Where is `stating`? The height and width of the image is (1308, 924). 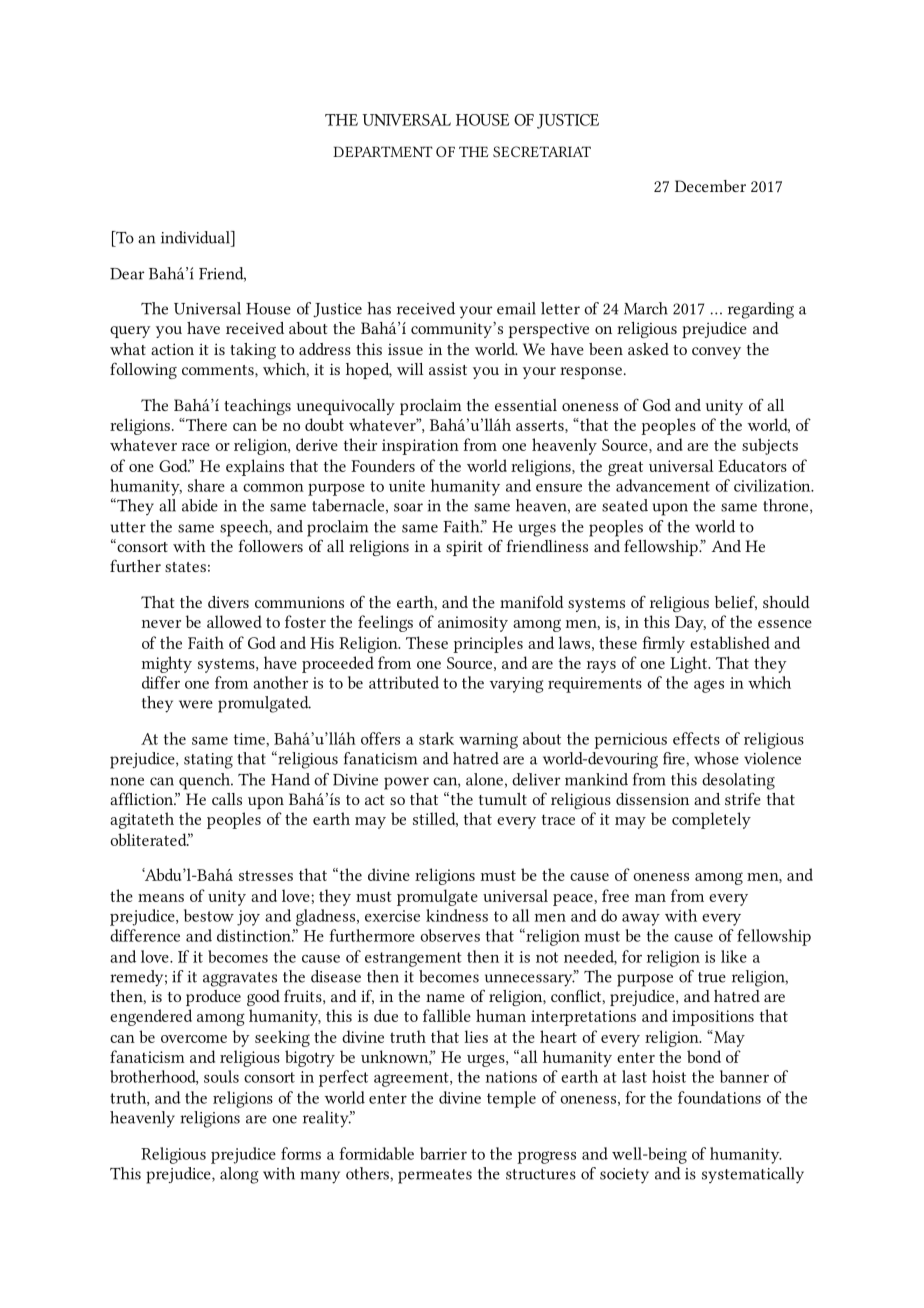 stating is located at coordinates (208, 761).
